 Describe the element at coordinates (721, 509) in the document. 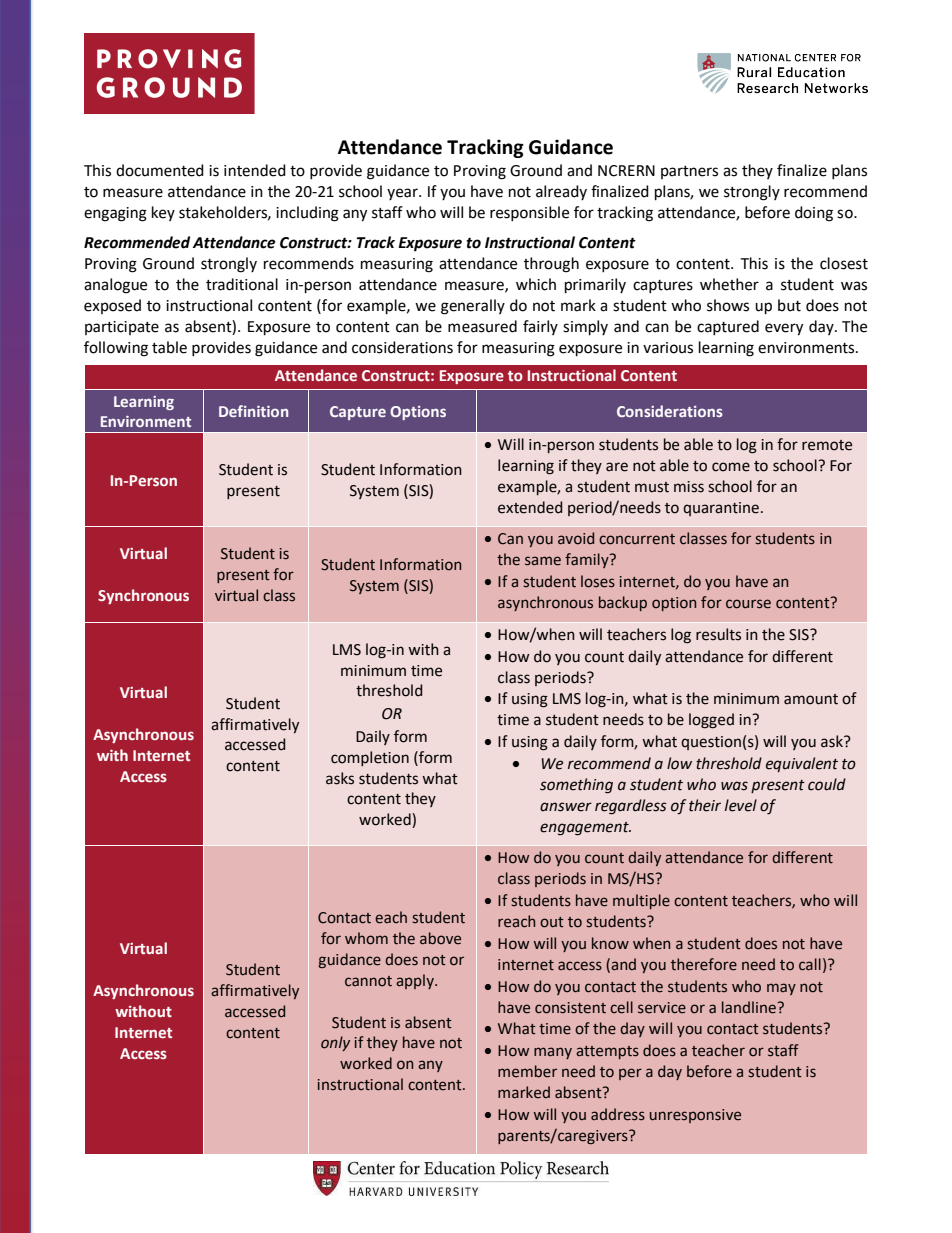

I see `quarantine` at that location.
